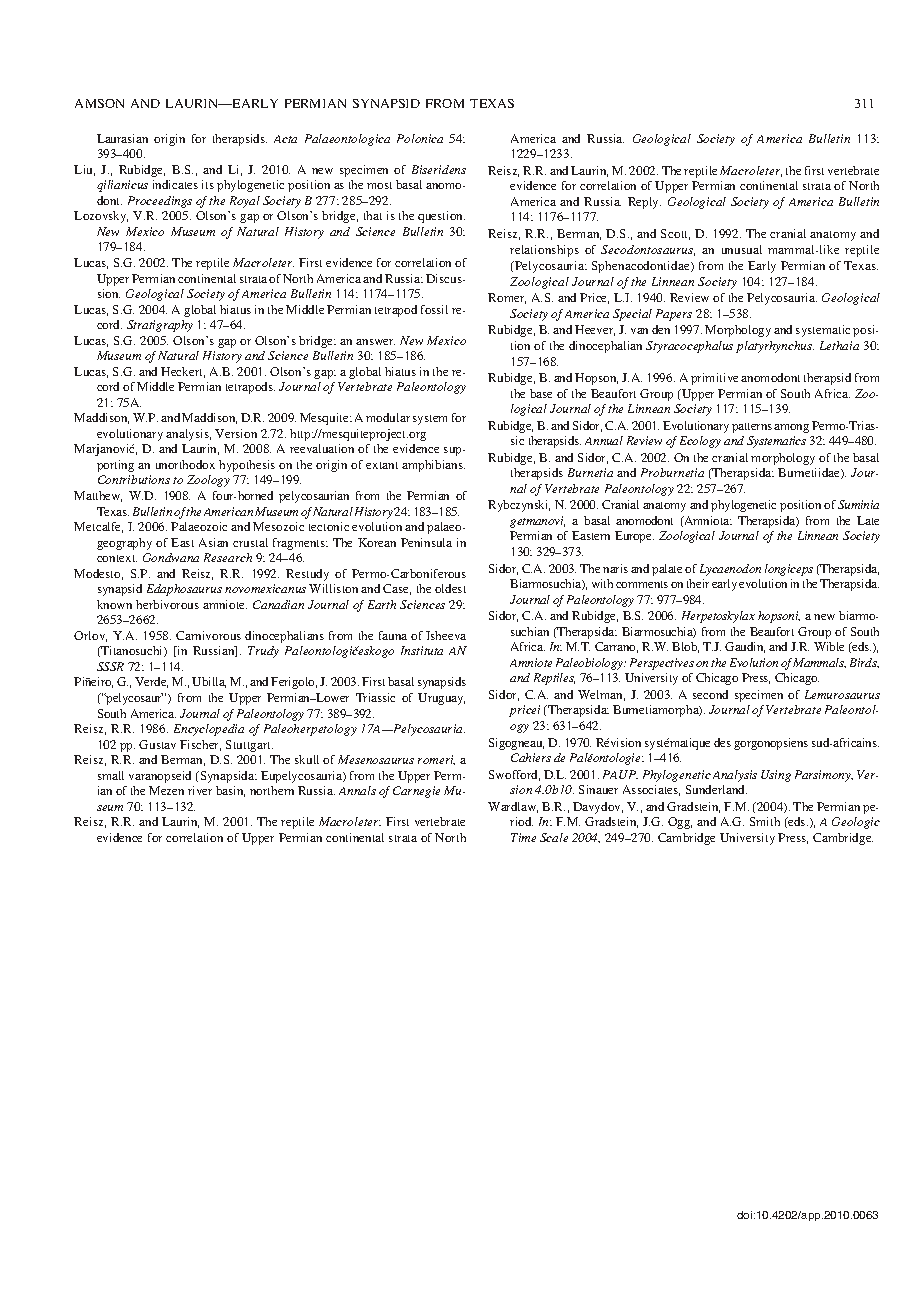 This page has width=924, height=1308. Describe the element at coordinates (644, 203) in the page. I see `Reply` at that location.
